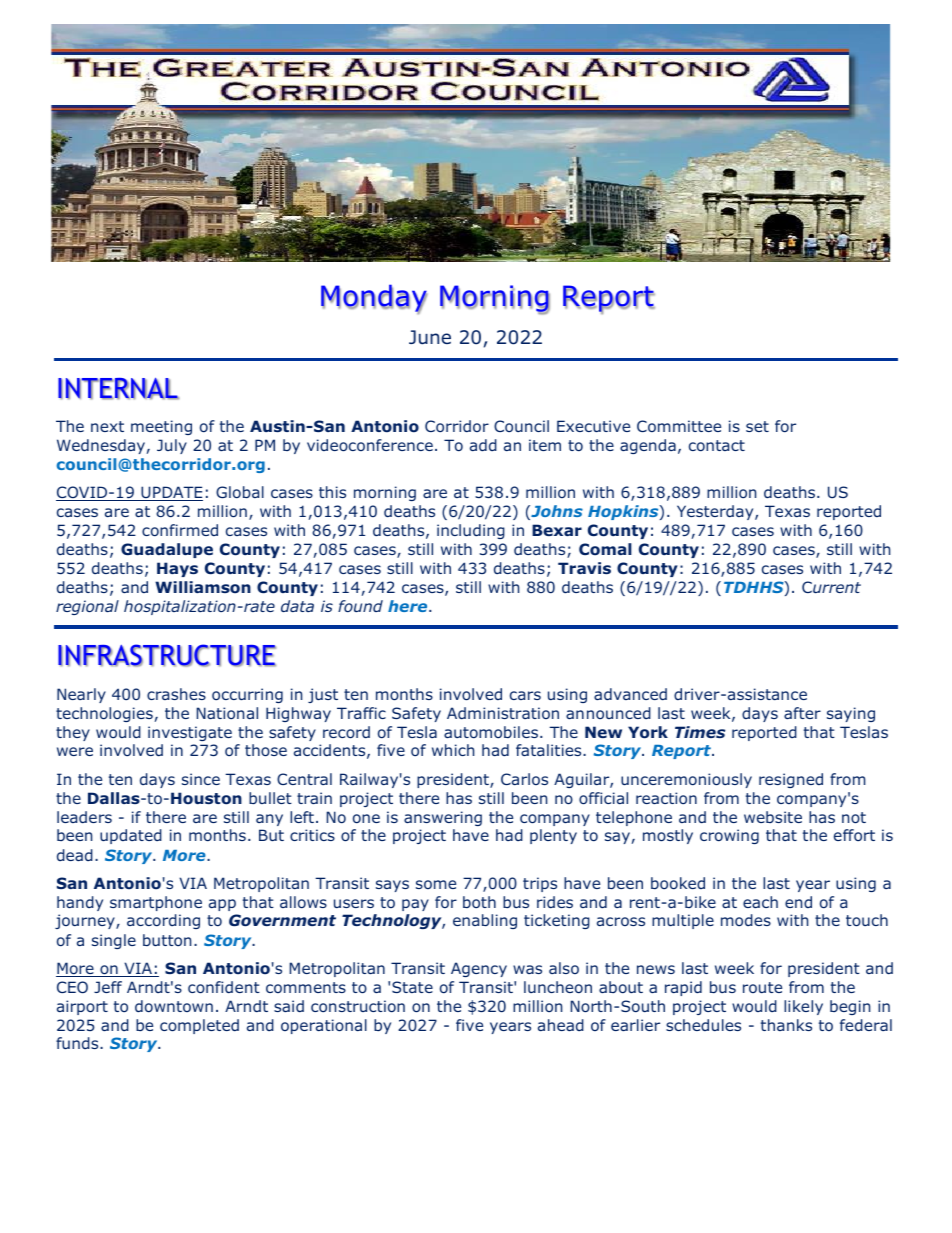 Image resolution: width=952 pixels, height=1233 pixels. I want to click on INFRASTRUCTURE, so click(167, 655).
